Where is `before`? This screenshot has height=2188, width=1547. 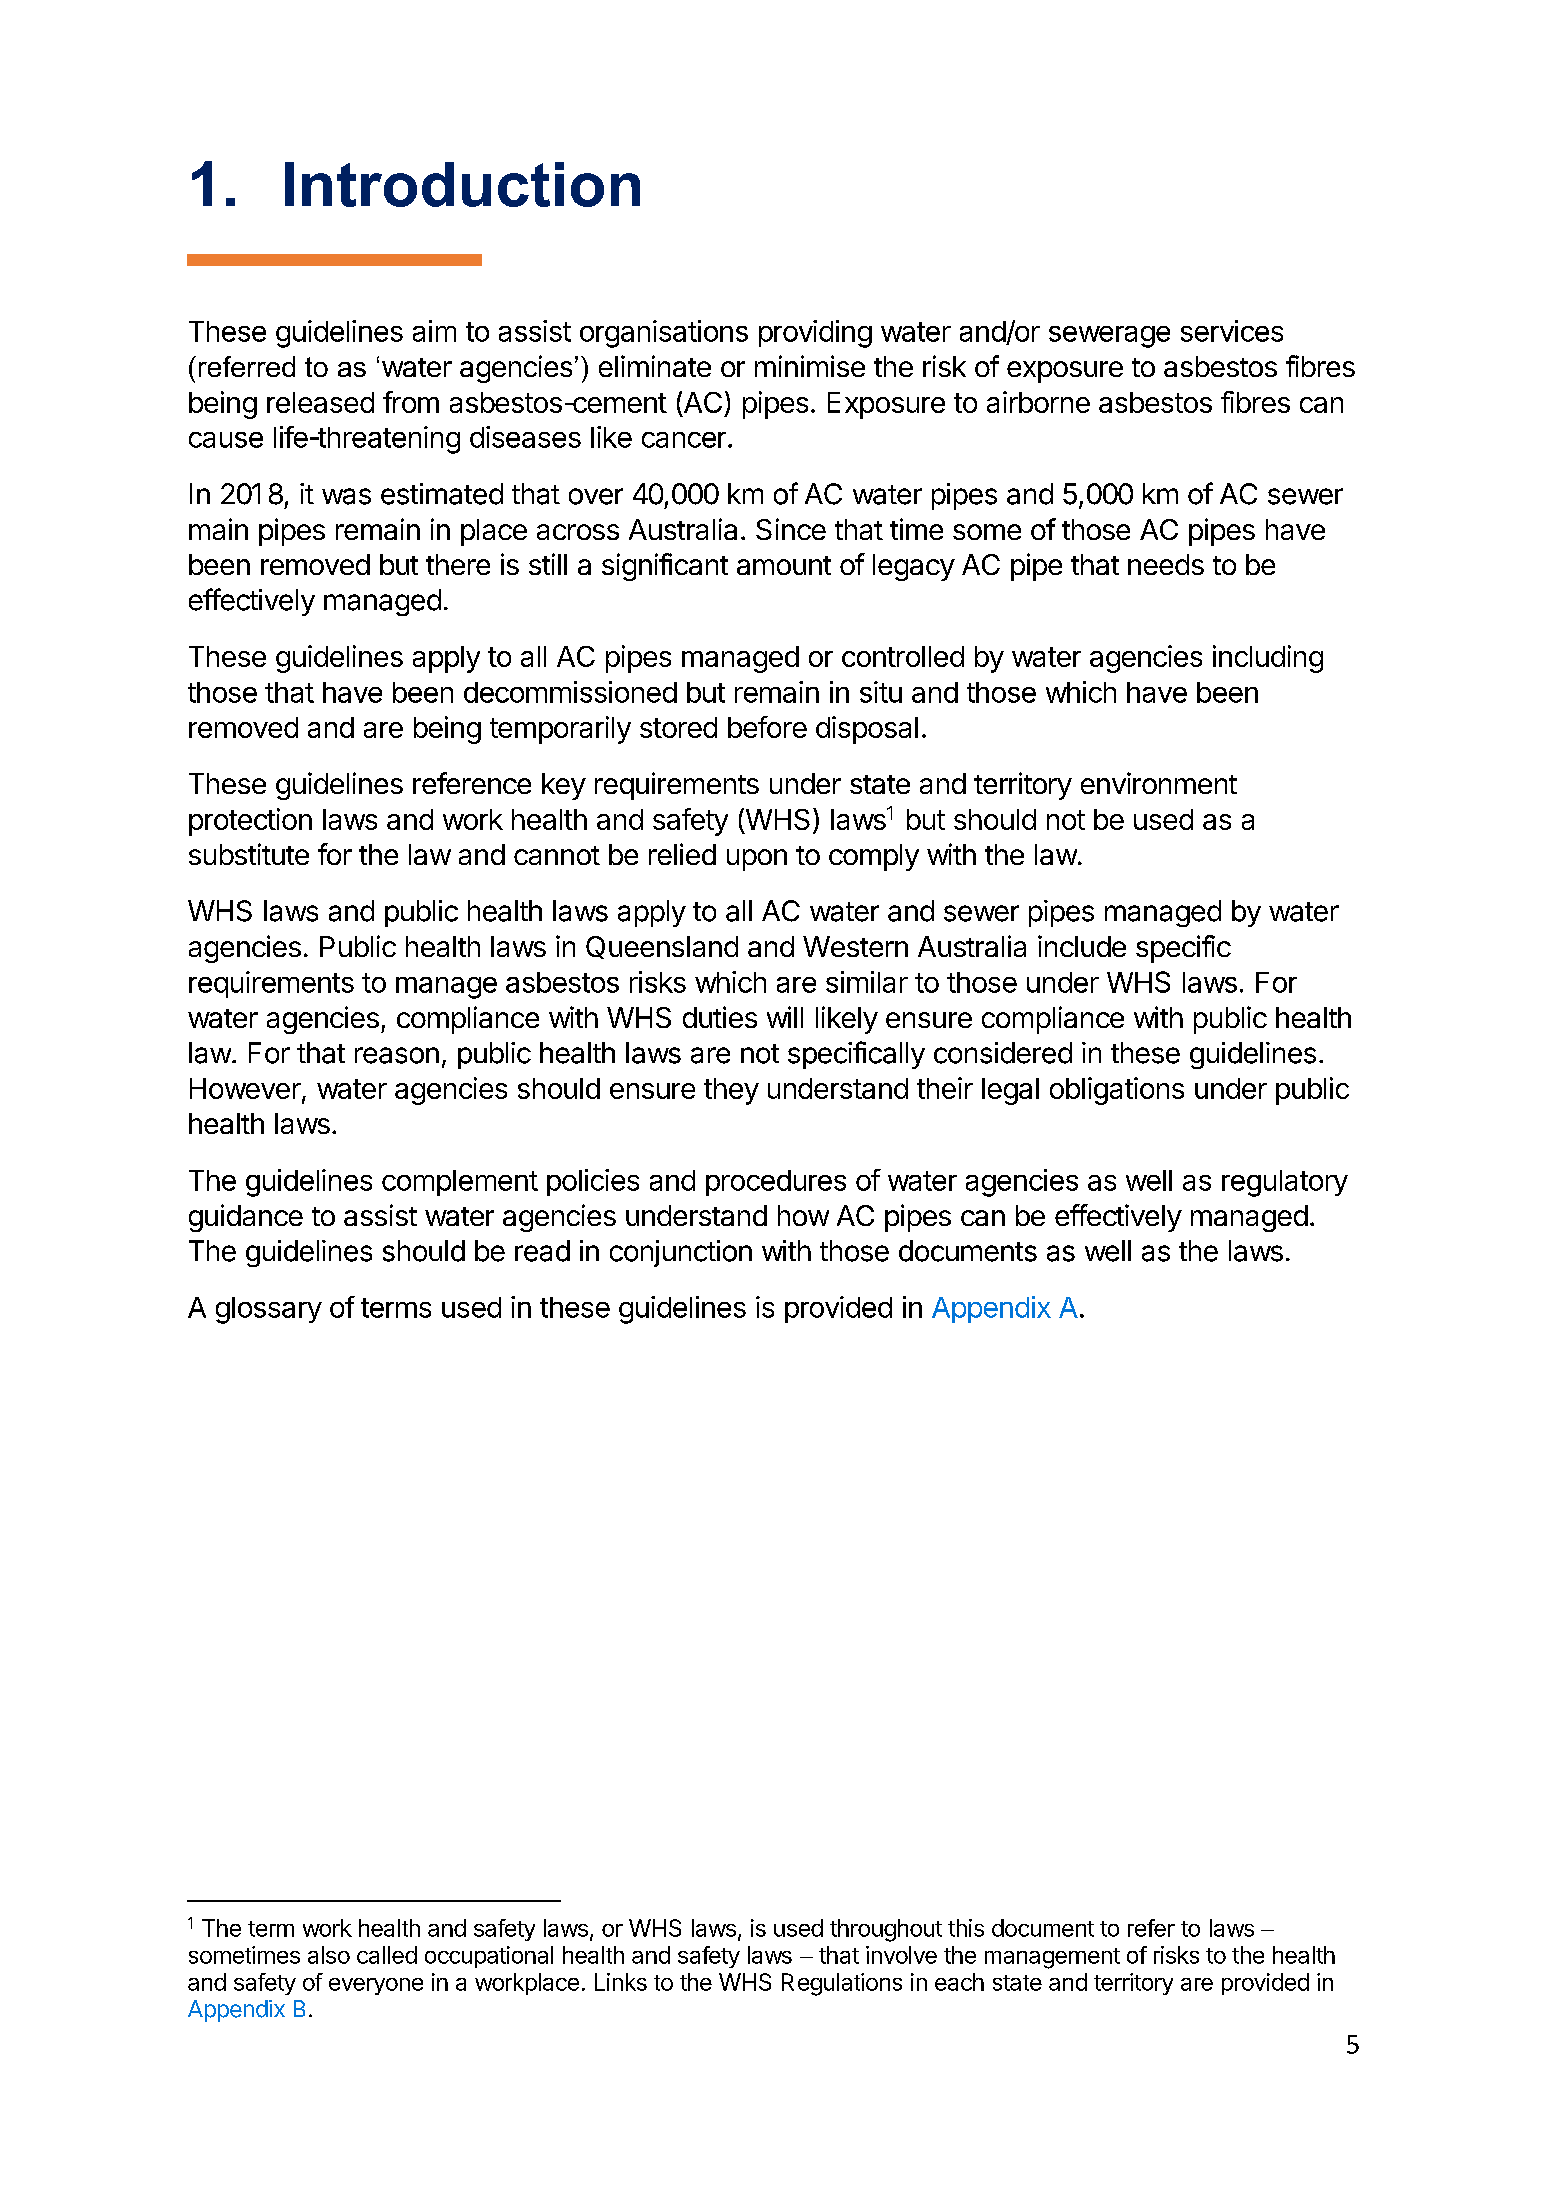 before is located at coordinates (767, 727).
